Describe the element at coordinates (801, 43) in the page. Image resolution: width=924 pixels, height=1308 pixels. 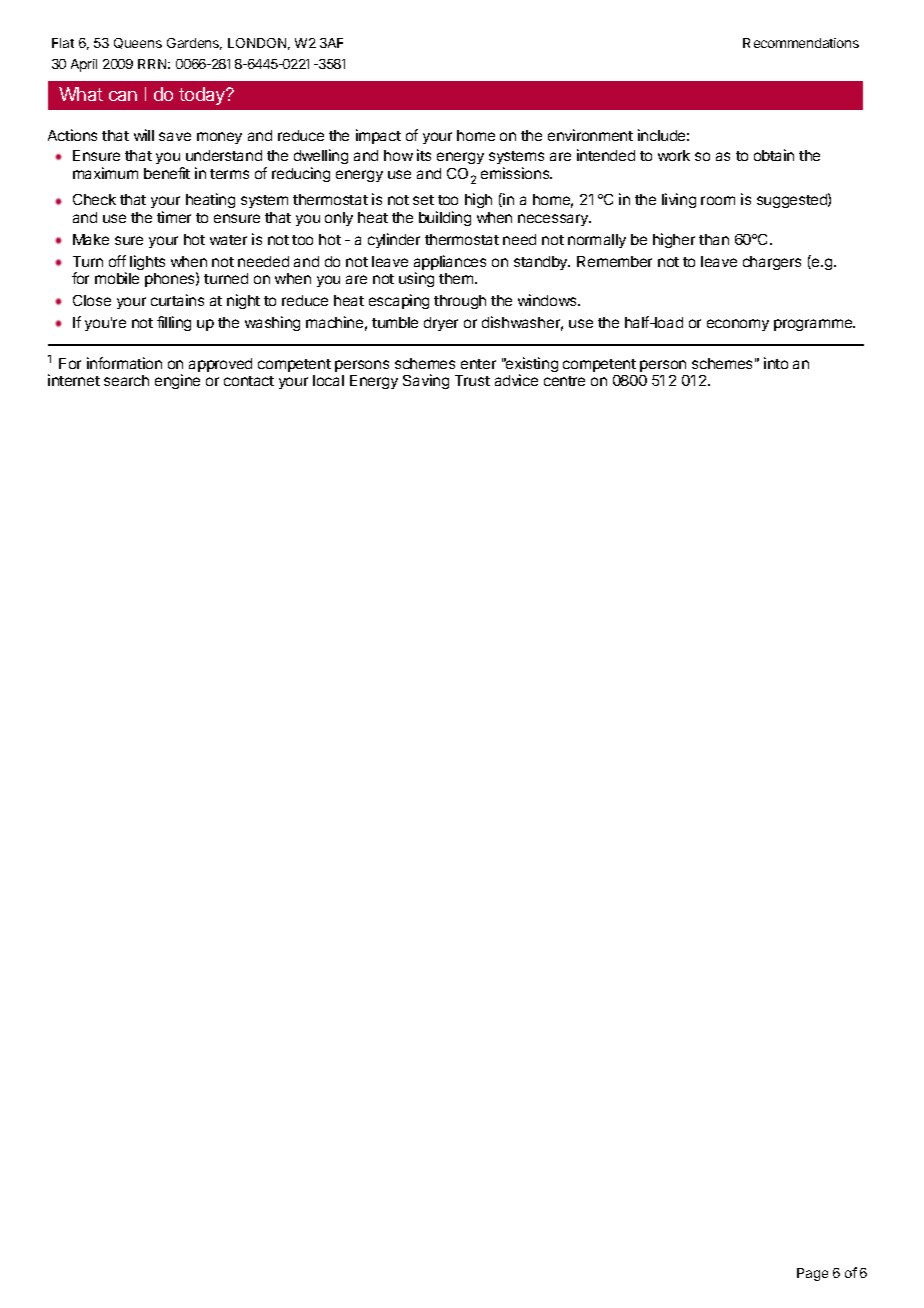
I see `Recommendations` at that location.
